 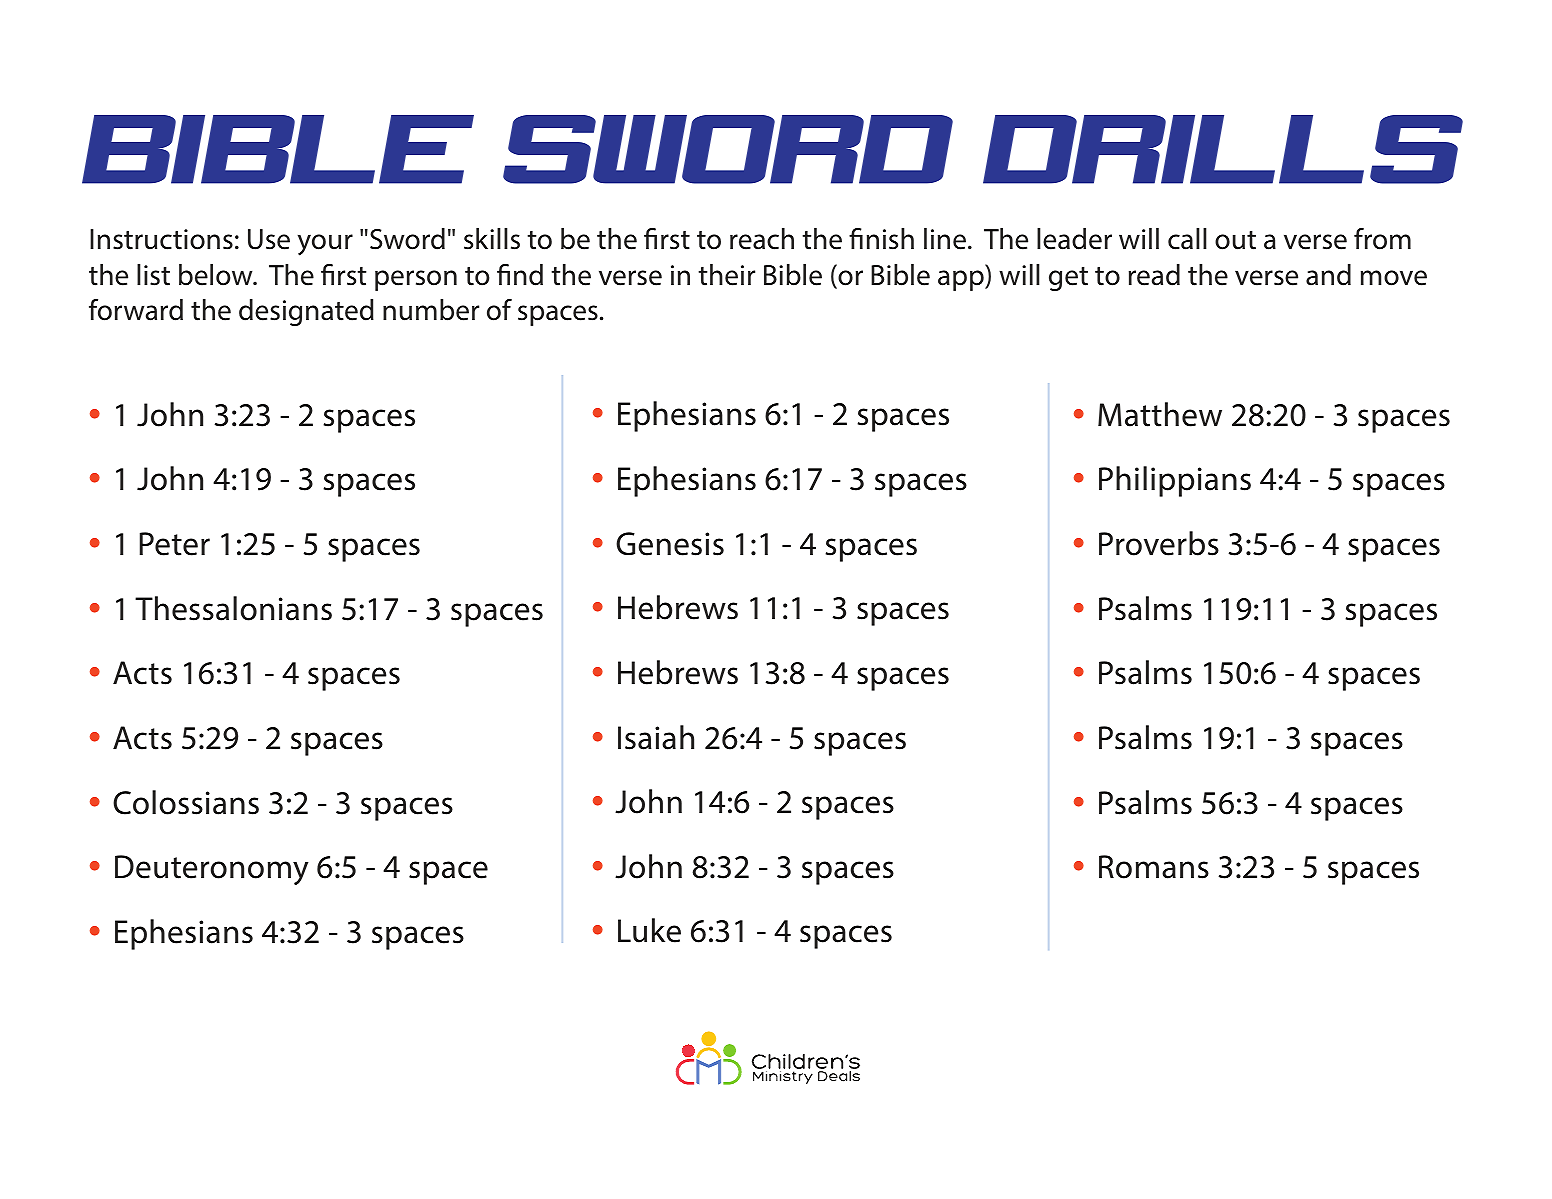 What do you see at coordinates (1154, 867) in the screenshot?
I see `Romans` at bounding box center [1154, 867].
